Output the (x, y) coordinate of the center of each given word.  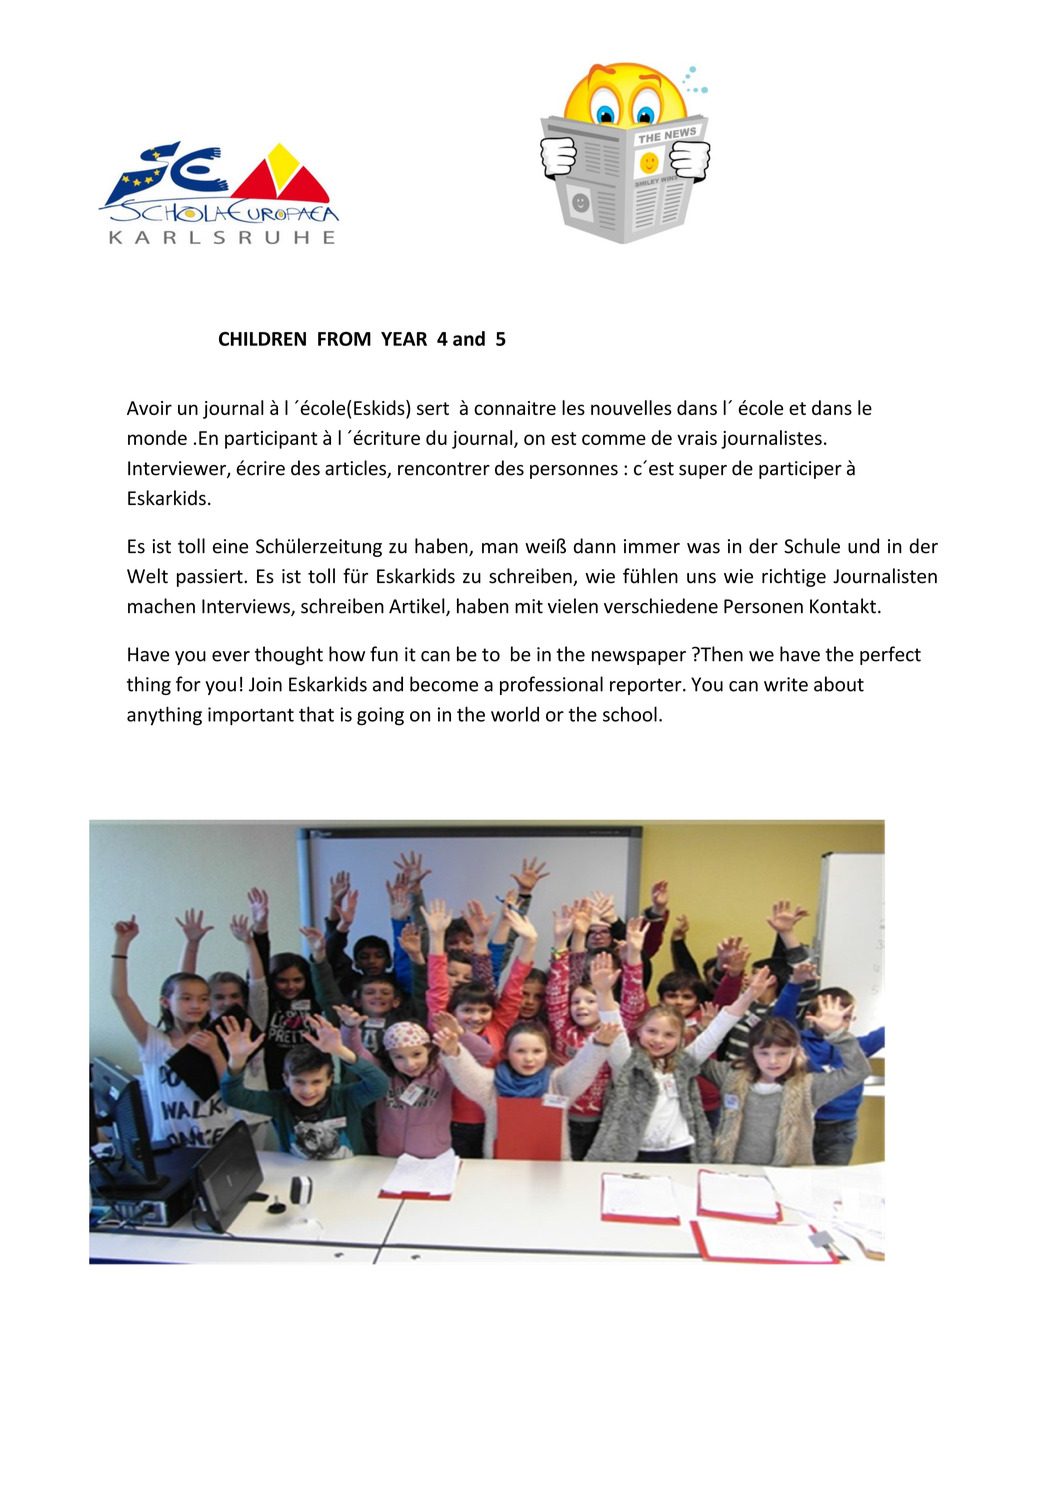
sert (433, 408)
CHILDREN (262, 339)
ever (231, 656)
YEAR (404, 339)
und (863, 546)
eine (230, 546)
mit (529, 606)
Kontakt (843, 606)
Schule (812, 546)
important (251, 716)
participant (271, 440)
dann (594, 546)
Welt (147, 576)
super (703, 472)
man (500, 548)
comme (614, 439)
